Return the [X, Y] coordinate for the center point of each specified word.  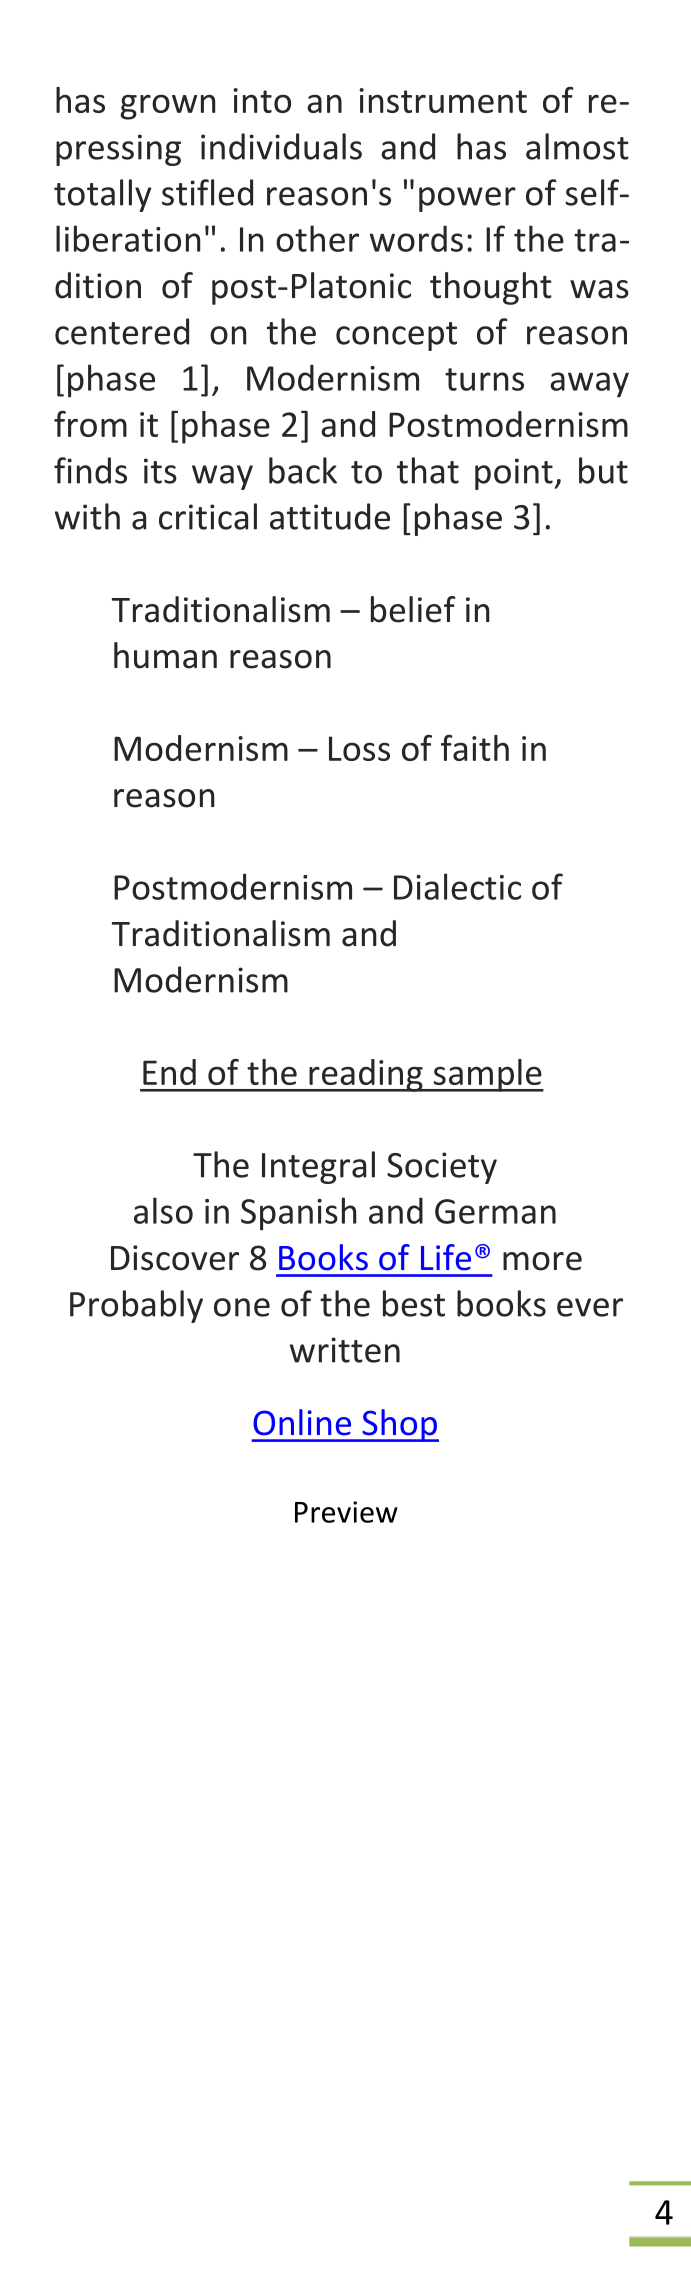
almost [577, 146]
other [317, 238]
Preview [346, 1512]
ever [590, 1307]
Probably [136, 1306]
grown [168, 107]
